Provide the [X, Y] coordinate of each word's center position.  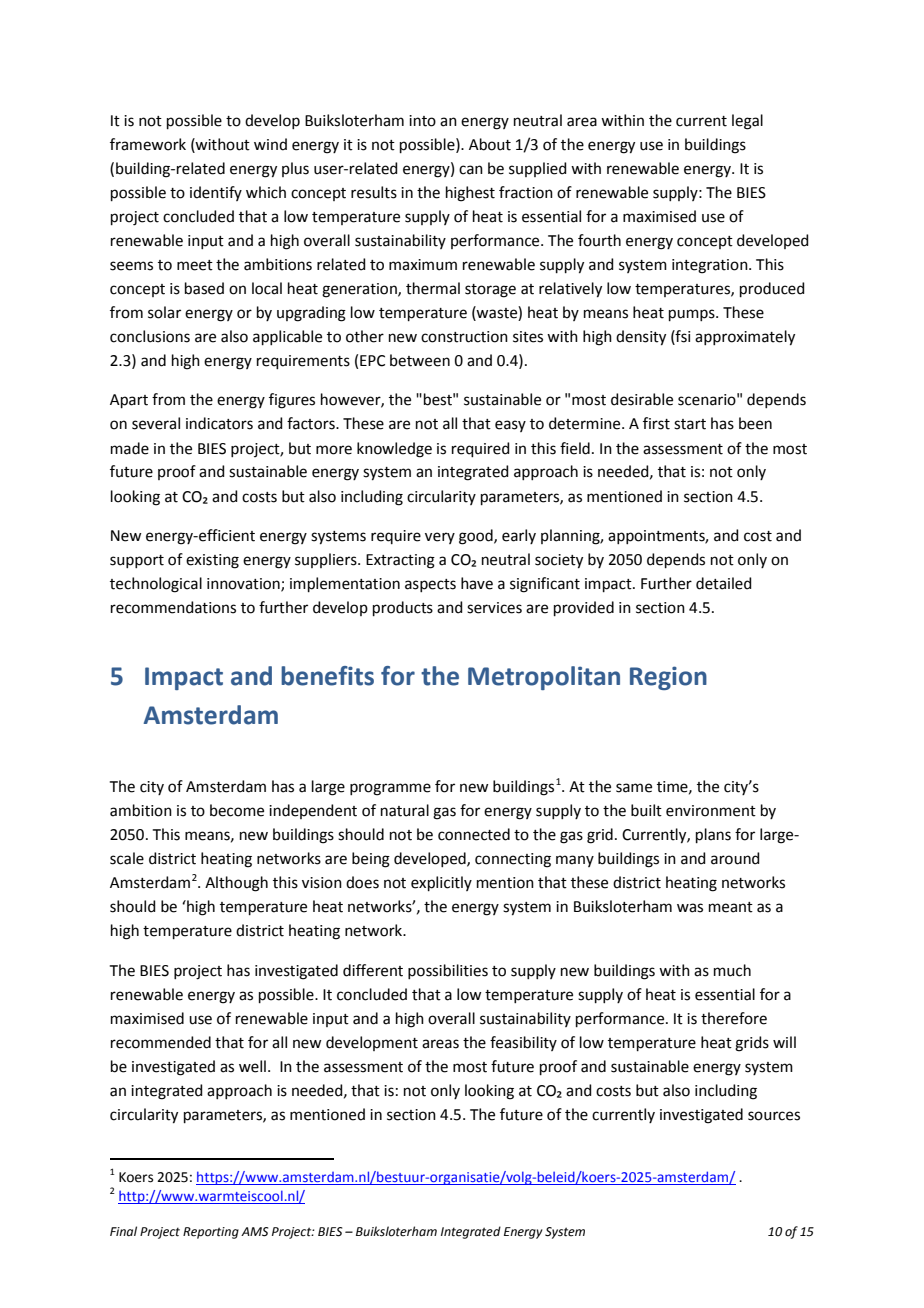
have [477, 583]
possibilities [448, 971]
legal [747, 122]
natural [405, 810]
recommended [161, 1042]
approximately [745, 338]
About [490, 144]
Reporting [211, 1233]
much [732, 970]
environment [711, 811]
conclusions [150, 336]
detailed [724, 583]
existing [212, 561]
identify [216, 193]
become [237, 810]
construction [464, 337]
